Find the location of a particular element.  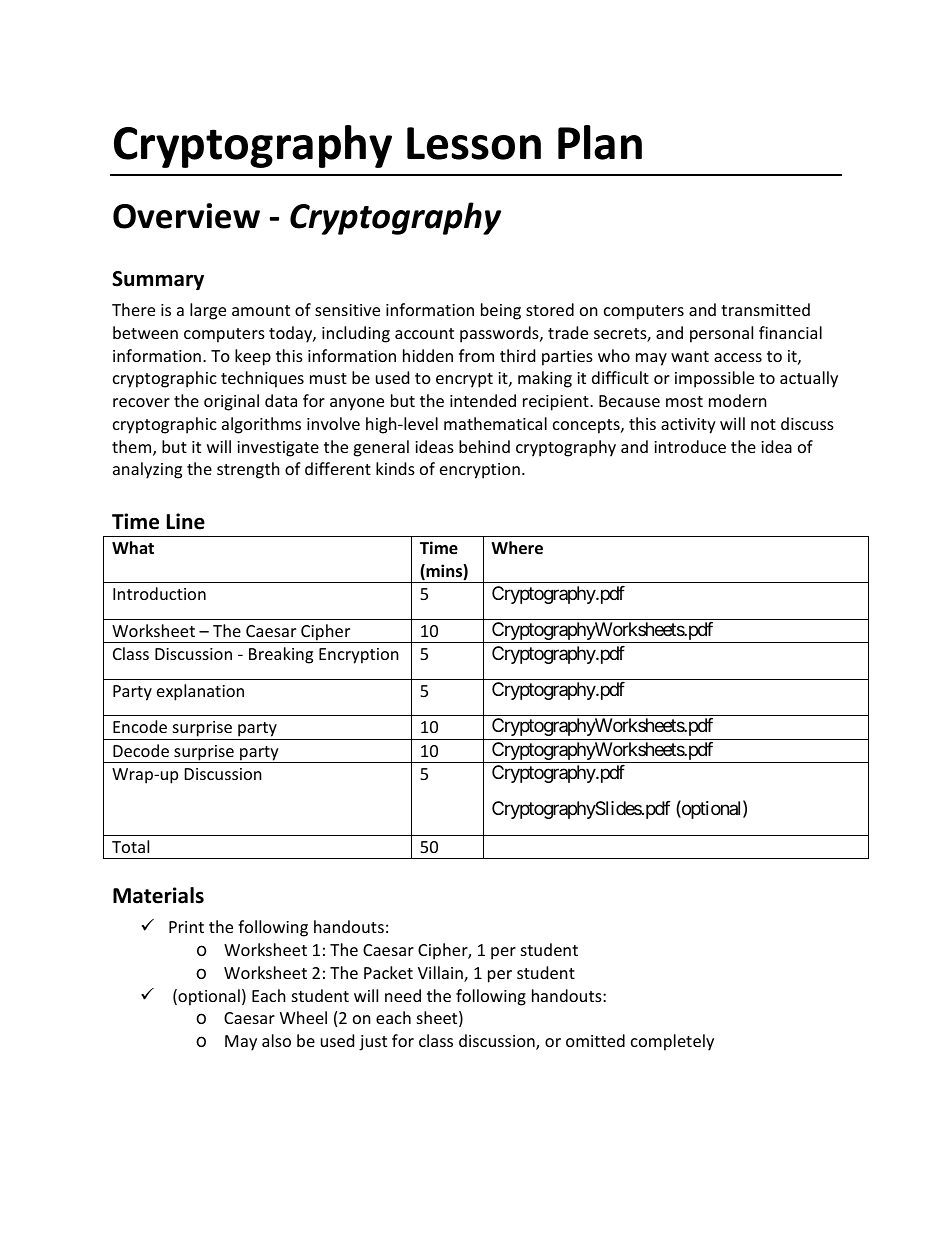

Introduction is located at coordinates (159, 593).
